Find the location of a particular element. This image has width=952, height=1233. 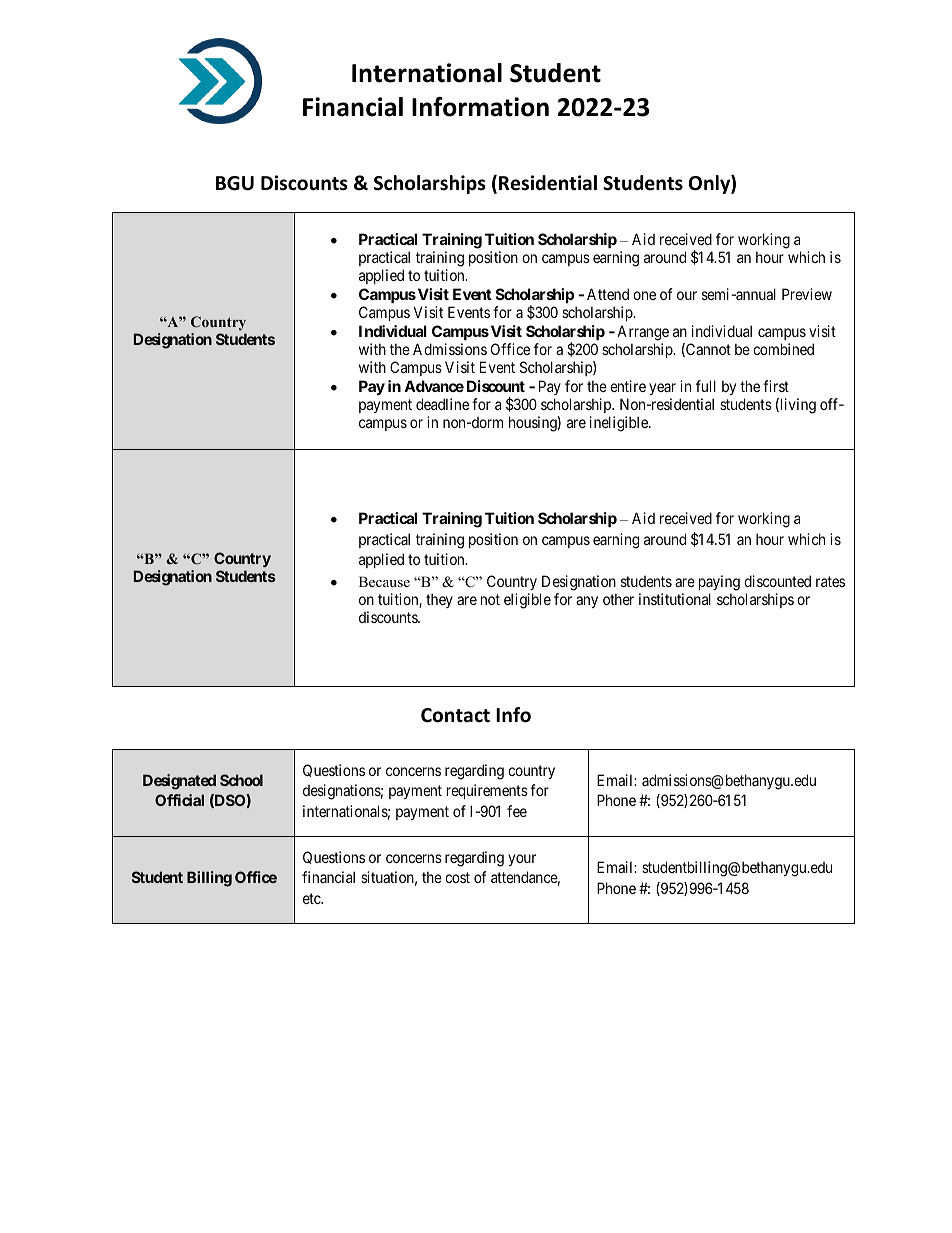

School is located at coordinates (241, 780).
